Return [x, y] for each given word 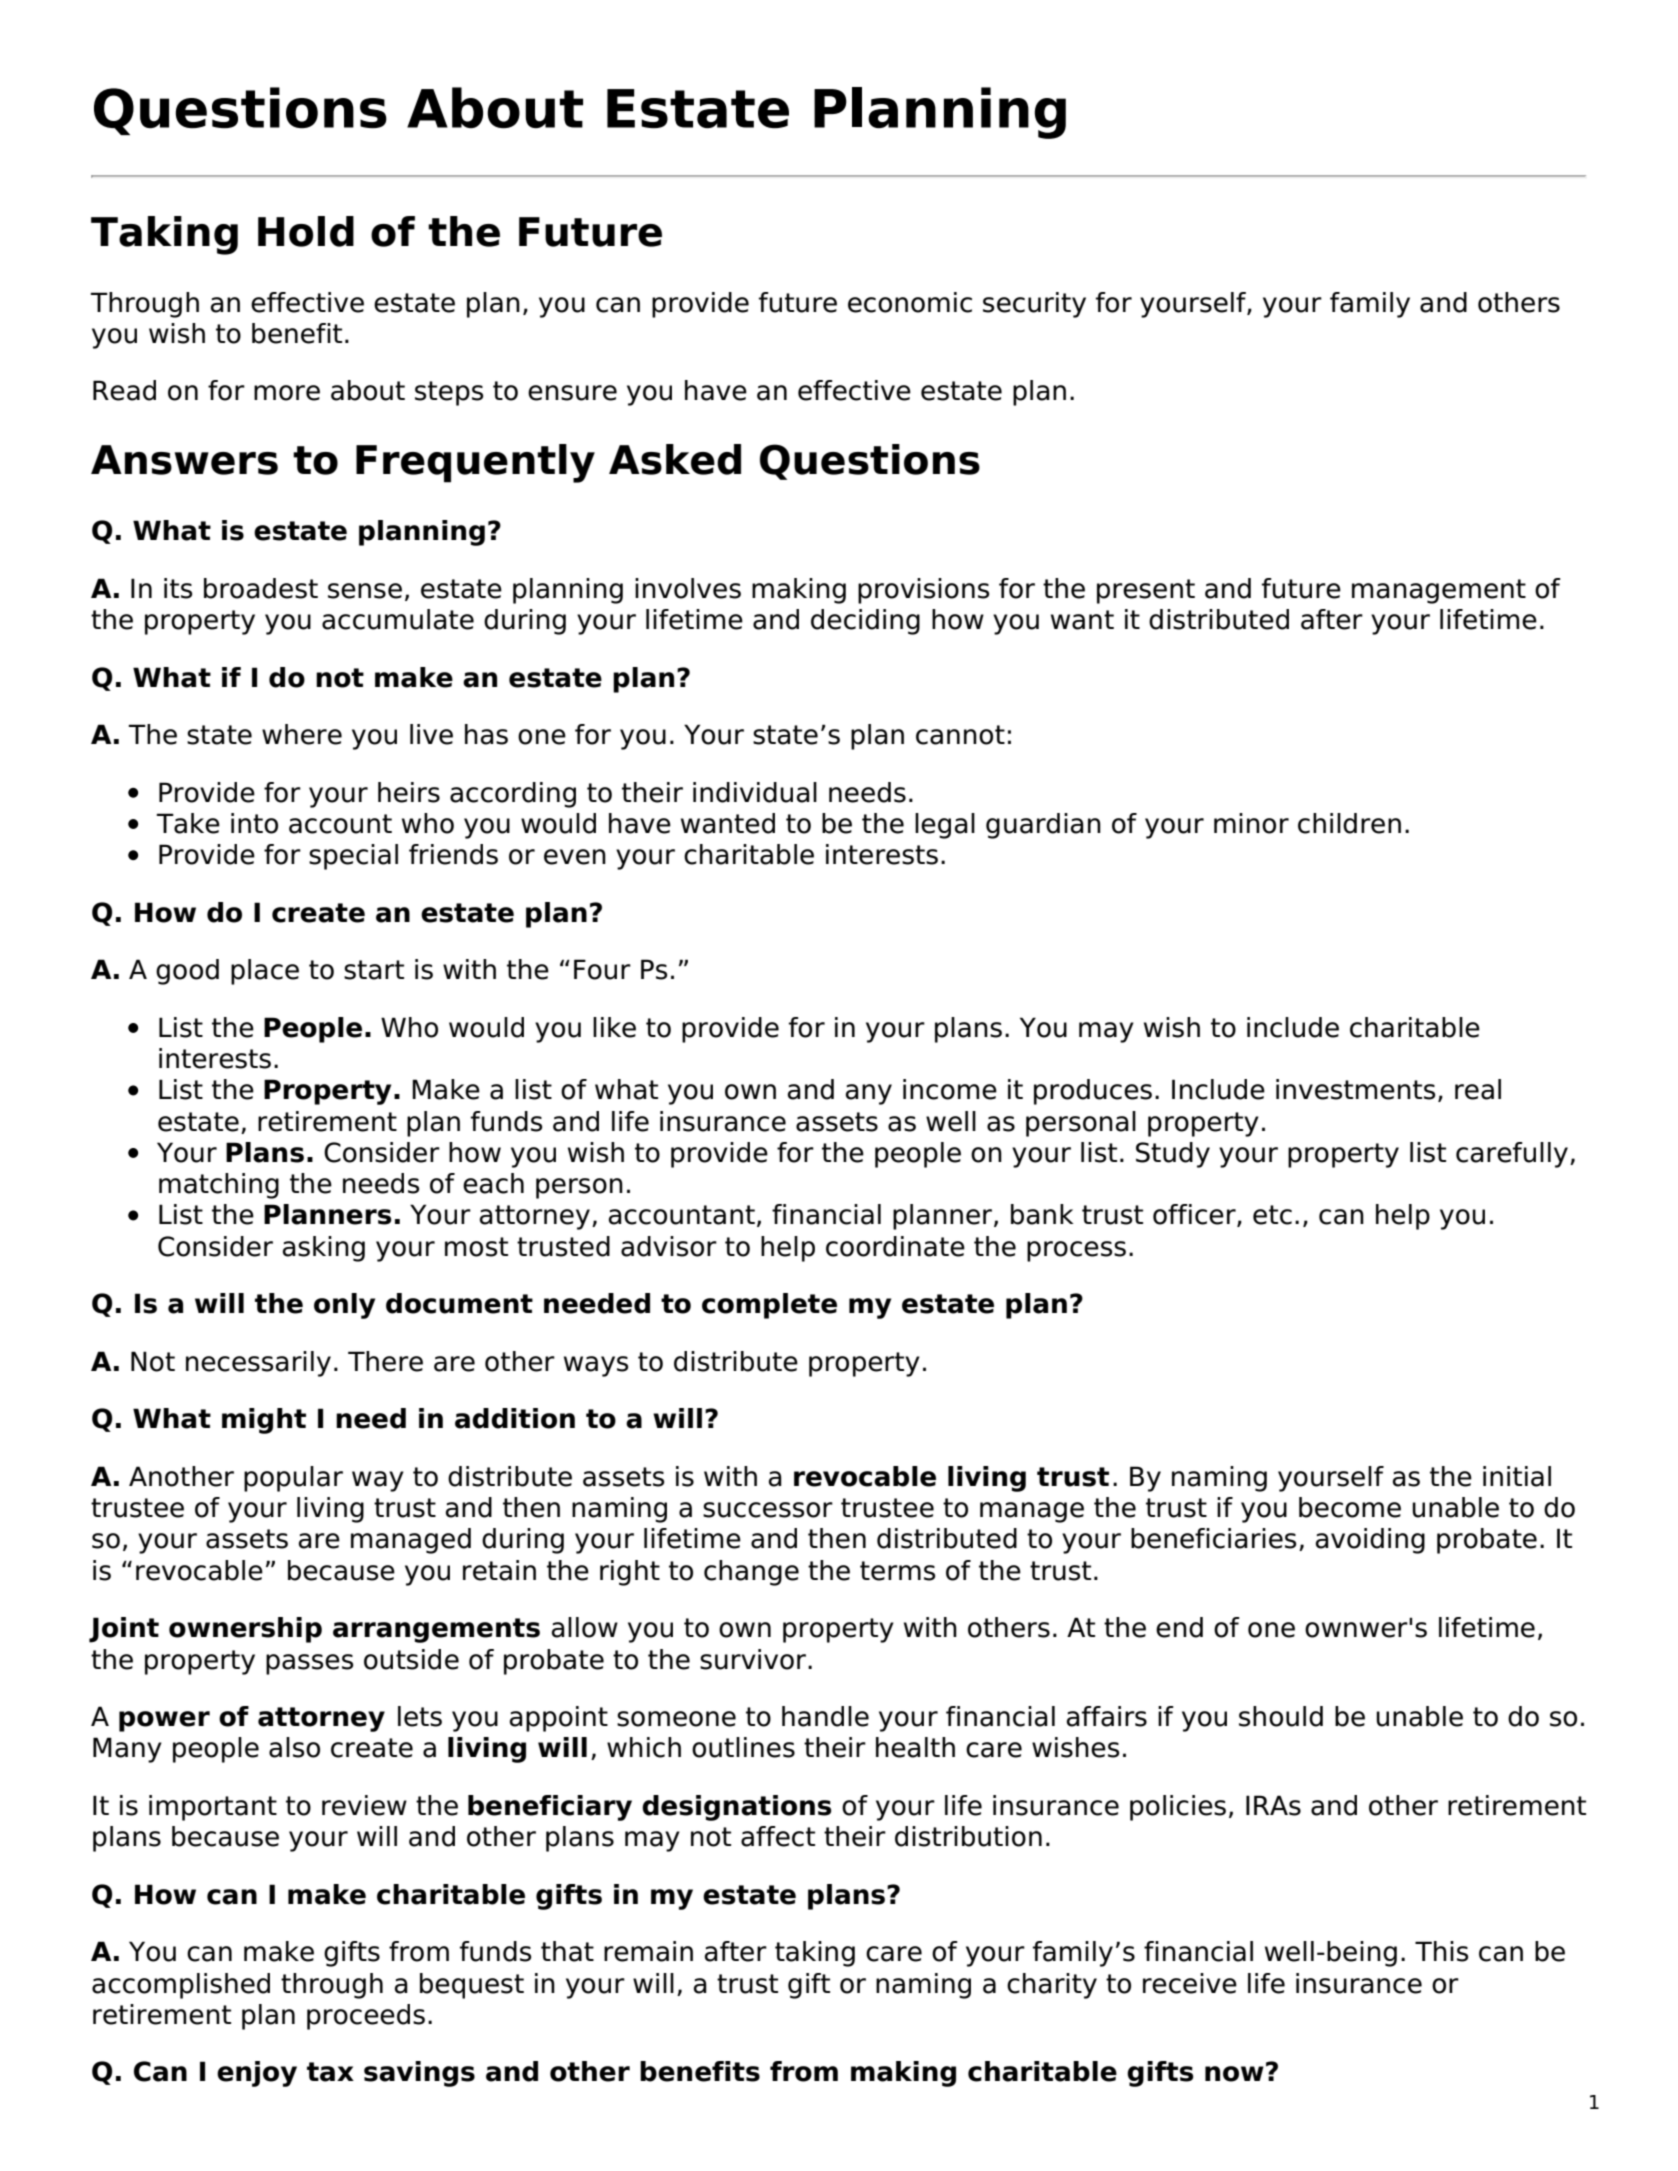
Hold [306, 231]
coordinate [895, 1246]
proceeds [366, 2017]
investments [1355, 1089]
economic [910, 302]
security [1034, 305]
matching [219, 1186]
